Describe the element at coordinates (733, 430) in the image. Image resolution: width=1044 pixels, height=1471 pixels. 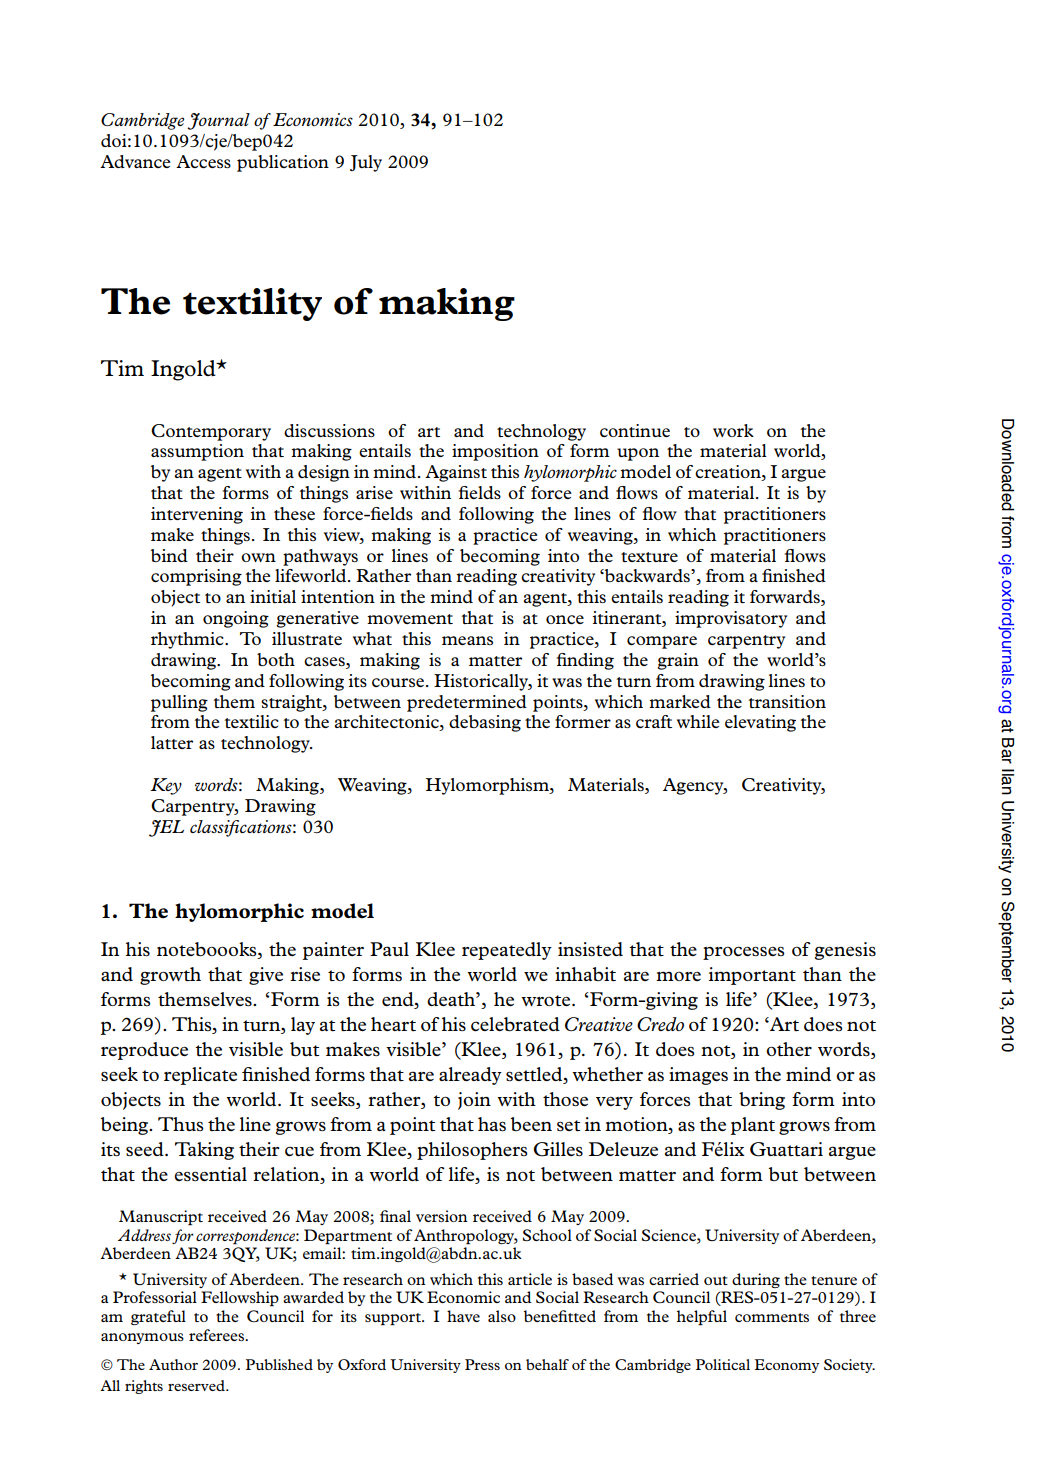
I see `work` at that location.
